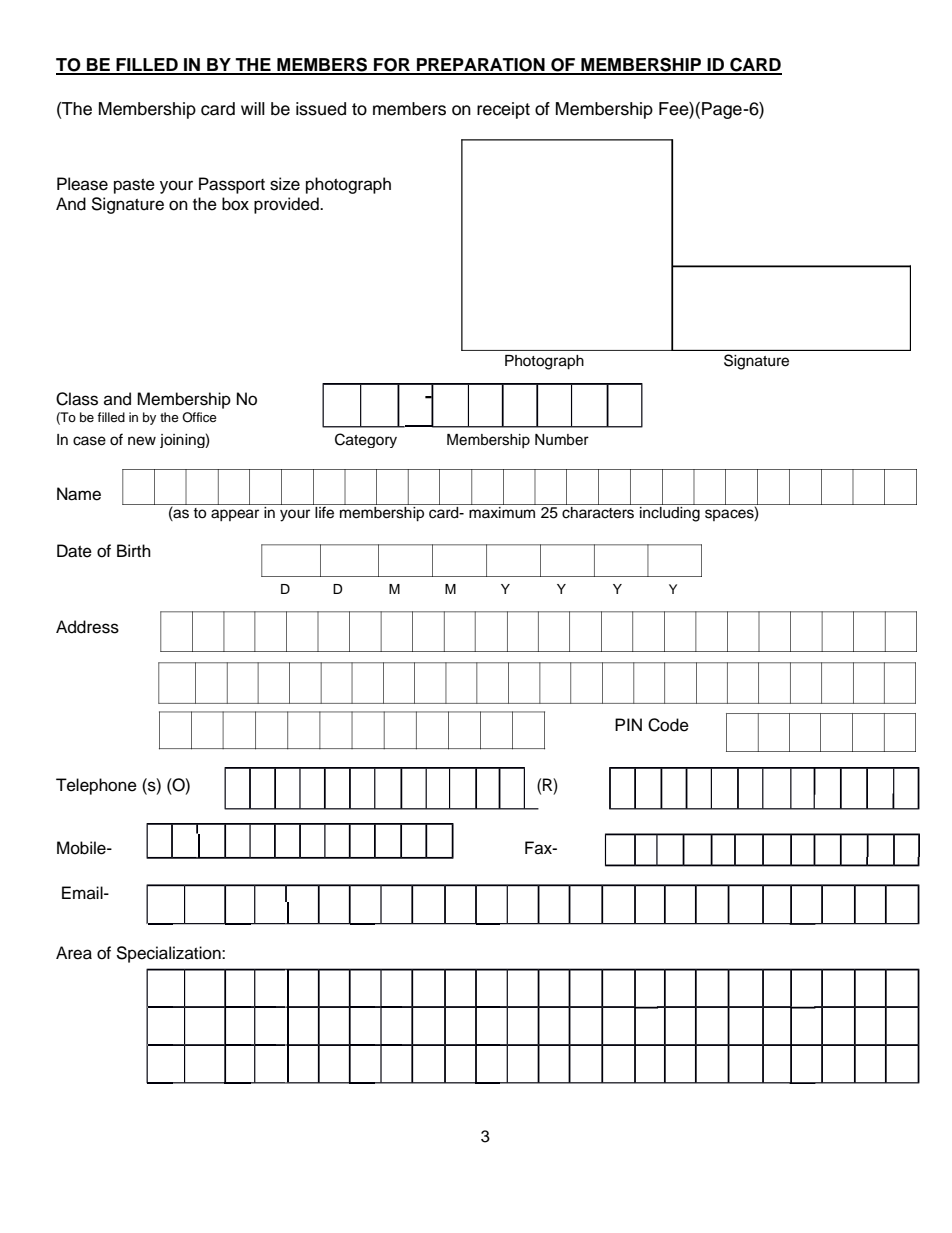 The image size is (952, 1233). Describe the element at coordinates (253, 108) in the screenshot. I see `will` at that location.
